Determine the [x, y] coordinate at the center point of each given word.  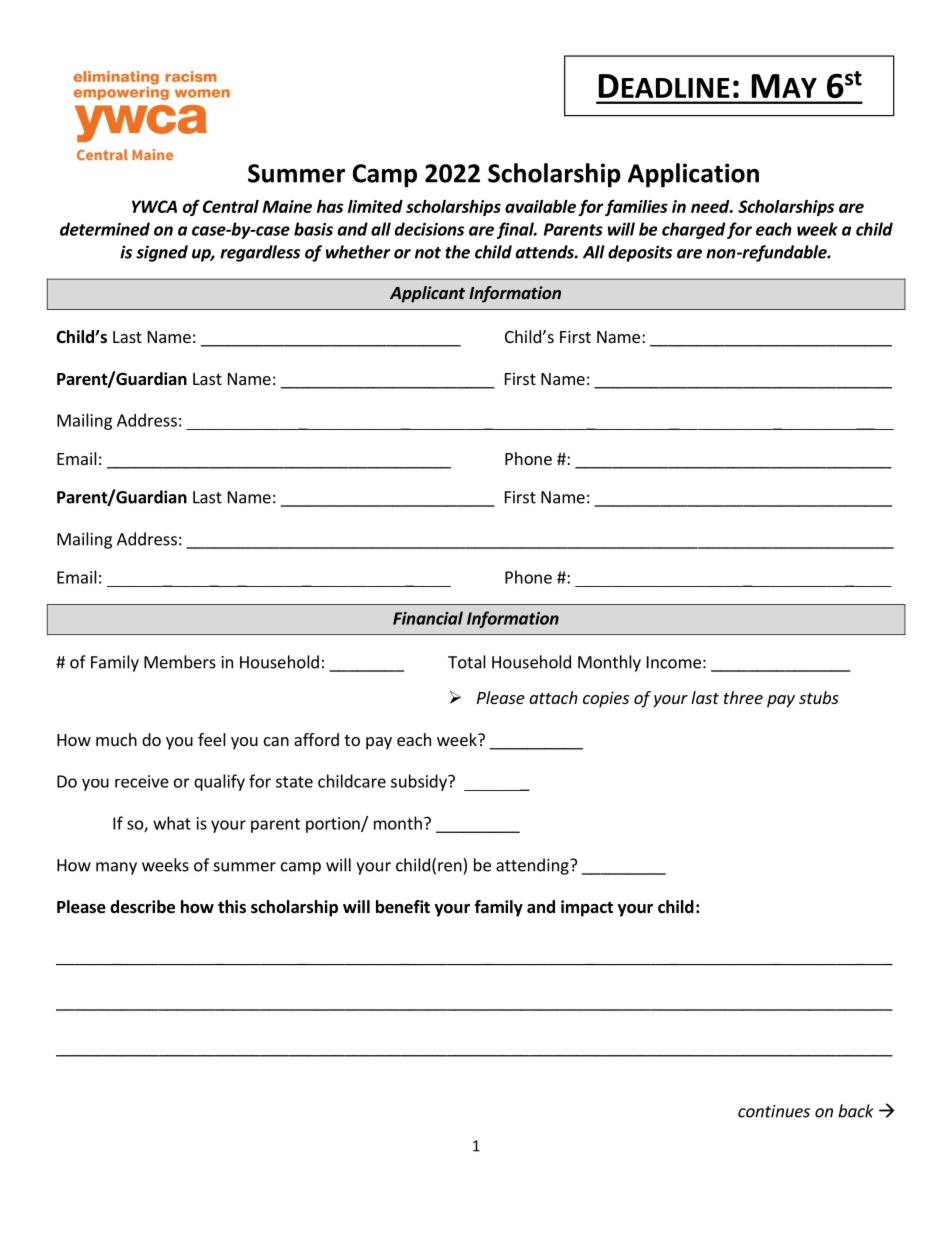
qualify [219, 782]
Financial [428, 618]
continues [774, 1111]
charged [693, 230]
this [232, 907]
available [540, 206]
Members [180, 662]
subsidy [420, 782]
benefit [403, 907]
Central [231, 206]
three [743, 697]
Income [674, 662]
